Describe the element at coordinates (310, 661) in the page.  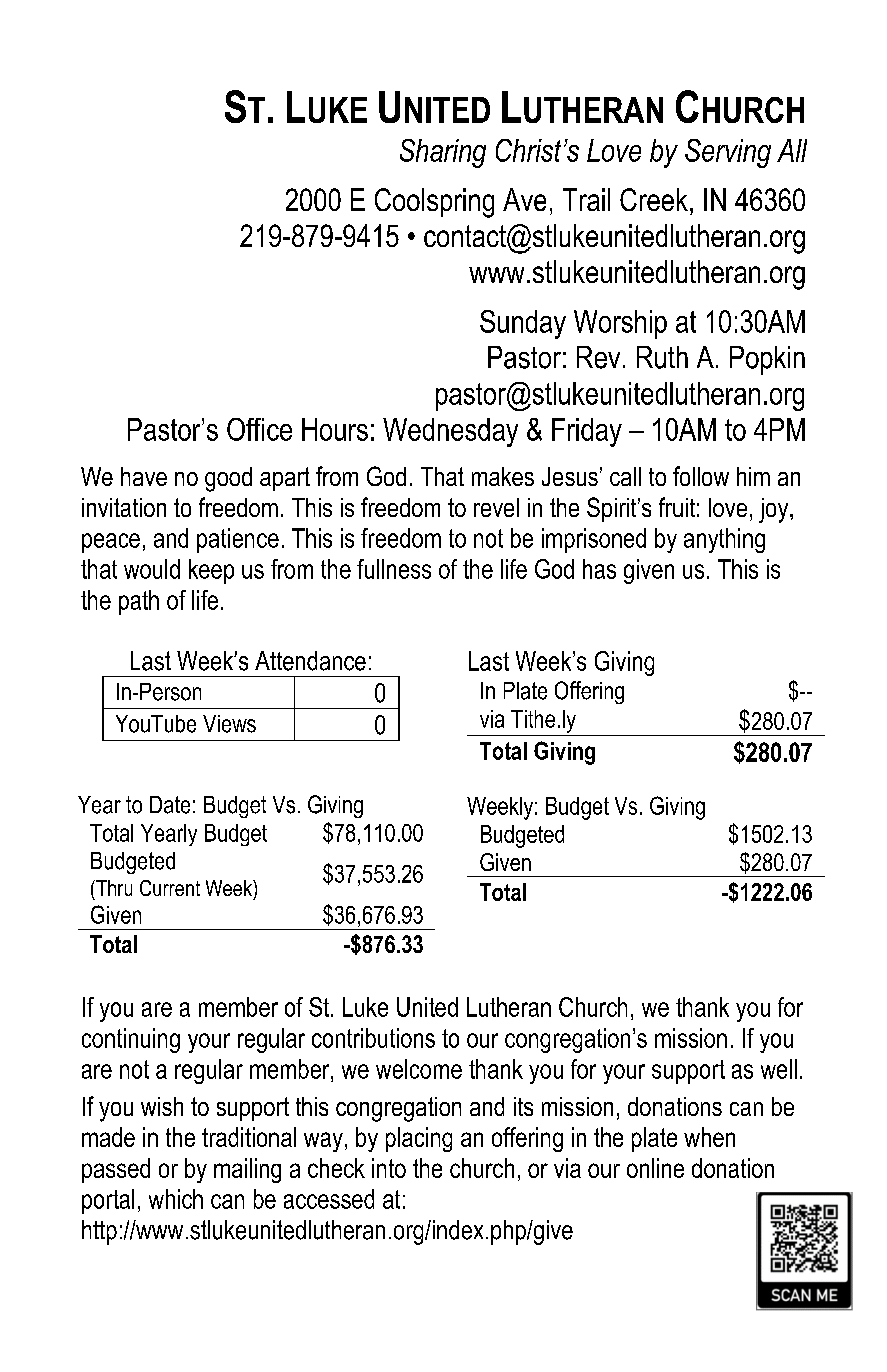
I see `Attendance` at that location.
